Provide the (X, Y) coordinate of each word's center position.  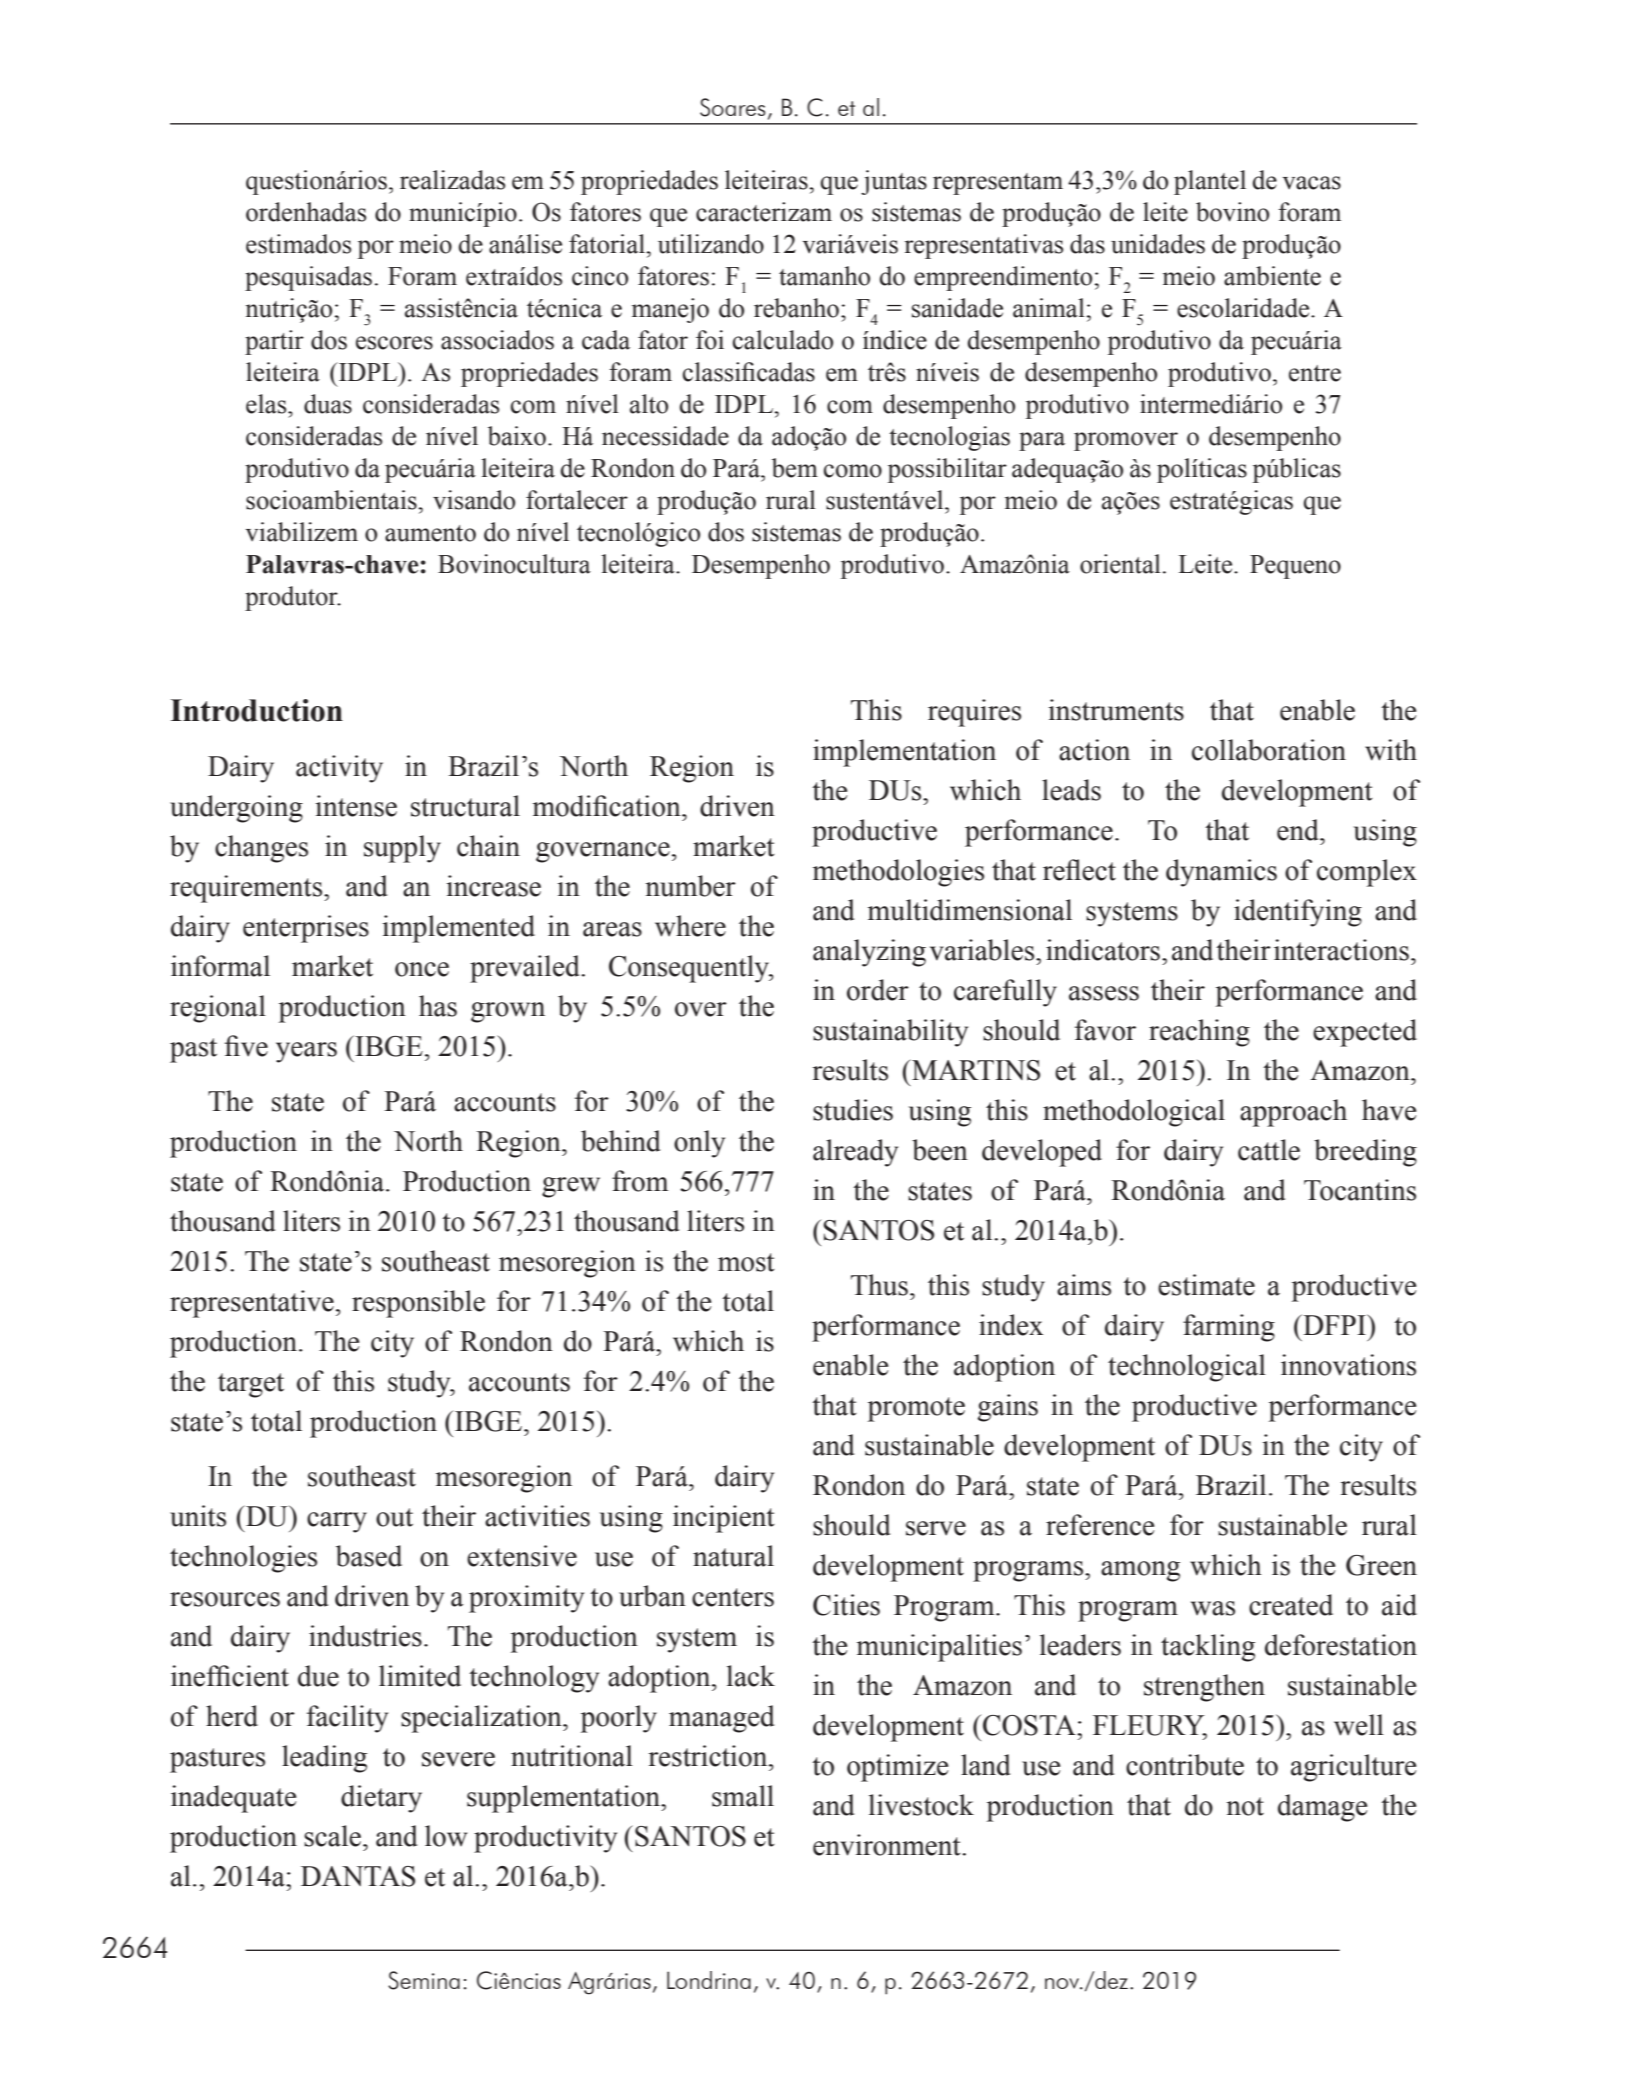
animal (1050, 308)
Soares (733, 107)
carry (337, 1522)
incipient (724, 1519)
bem (795, 468)
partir (274, 342)
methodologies (898, 873)
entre (1315, 373)
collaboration (1269, 750)
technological (1187, 1368)
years (306, 1052)
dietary (381, 1799)
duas (328, 404)
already (855, 1153)
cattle (1269, 1150)
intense (356, 806)
